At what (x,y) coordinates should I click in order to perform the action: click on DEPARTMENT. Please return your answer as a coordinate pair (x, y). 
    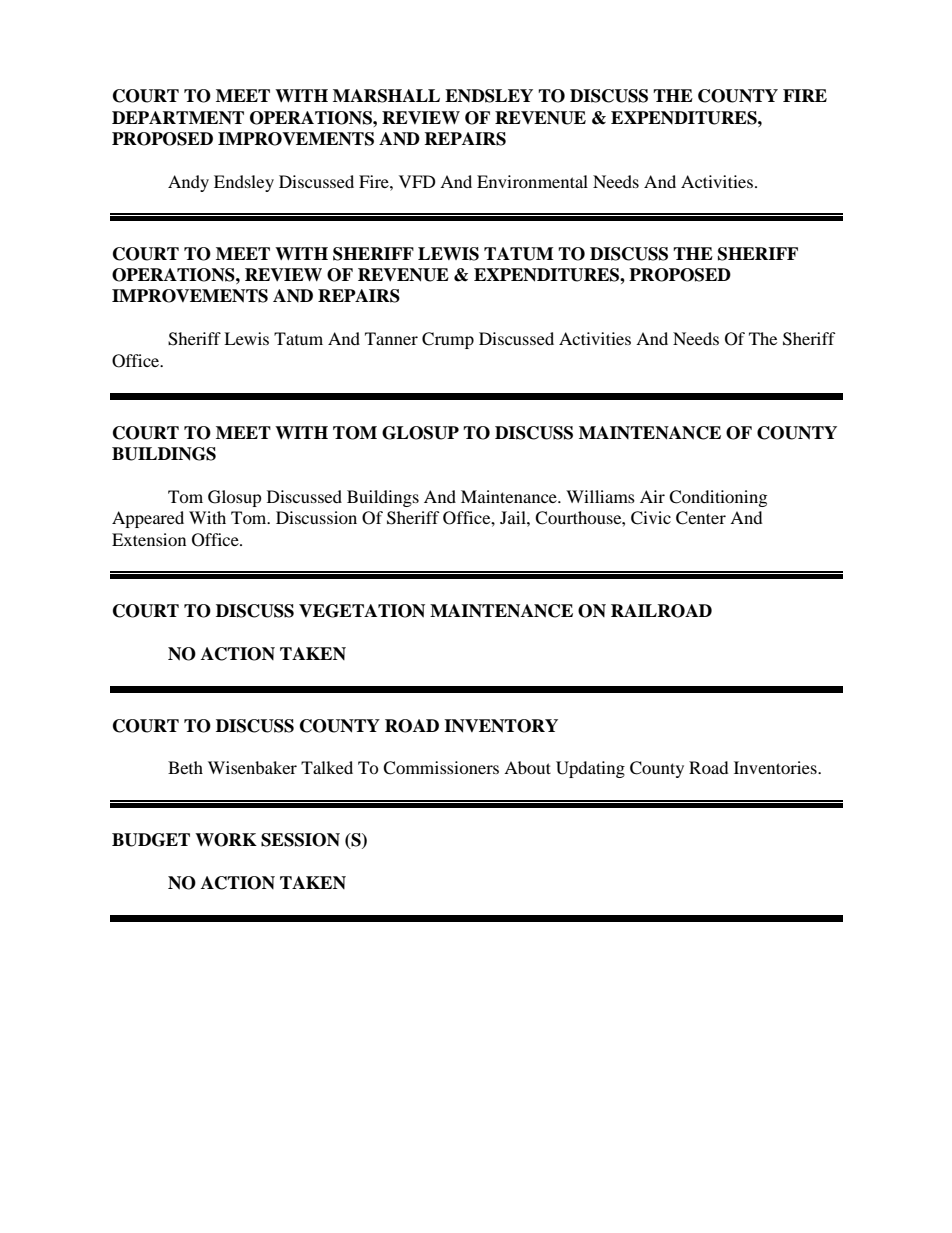
    Looking at the image, I should click on (178, 117).
